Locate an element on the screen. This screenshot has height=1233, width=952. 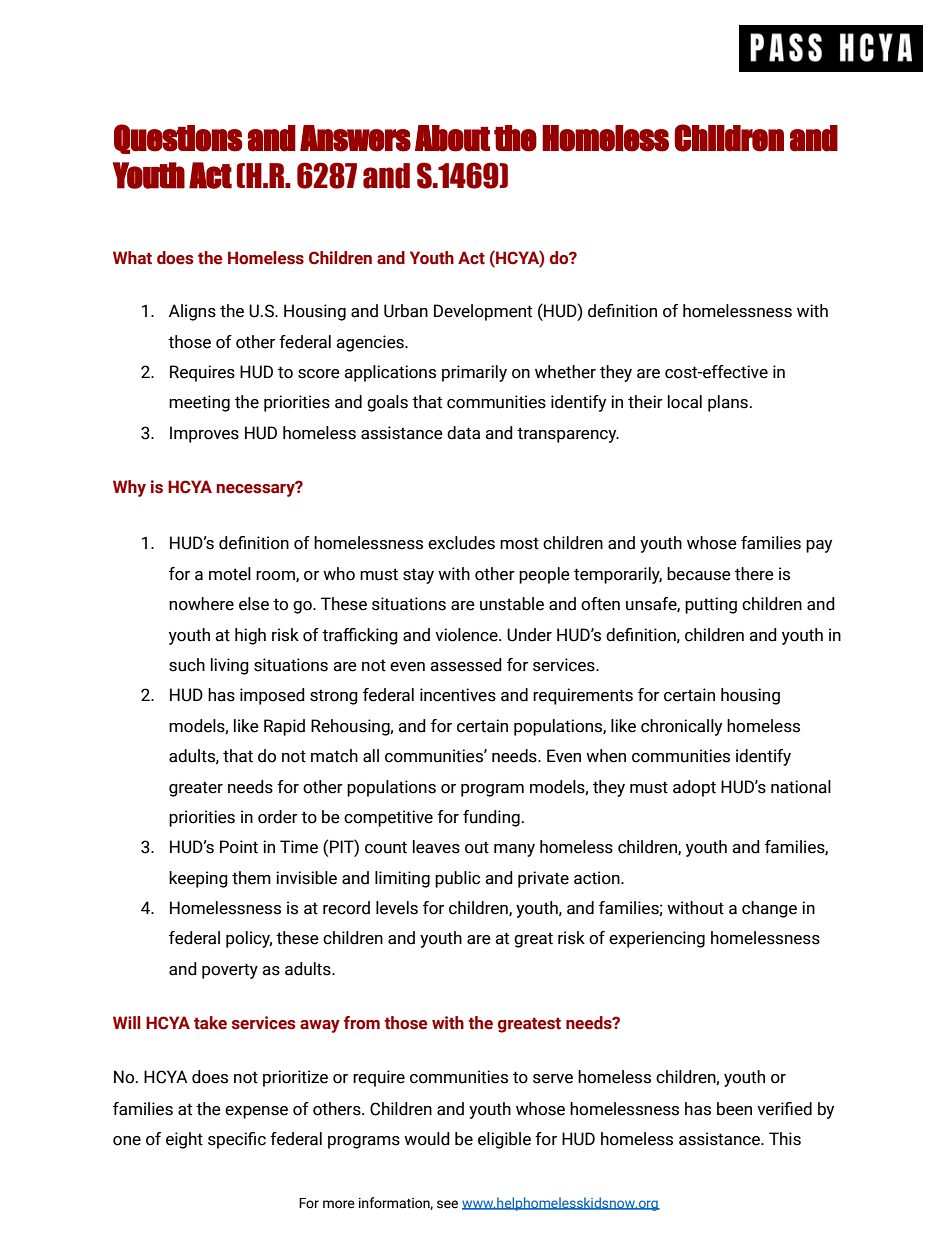
Questions is located at coordinates (178, 139).
